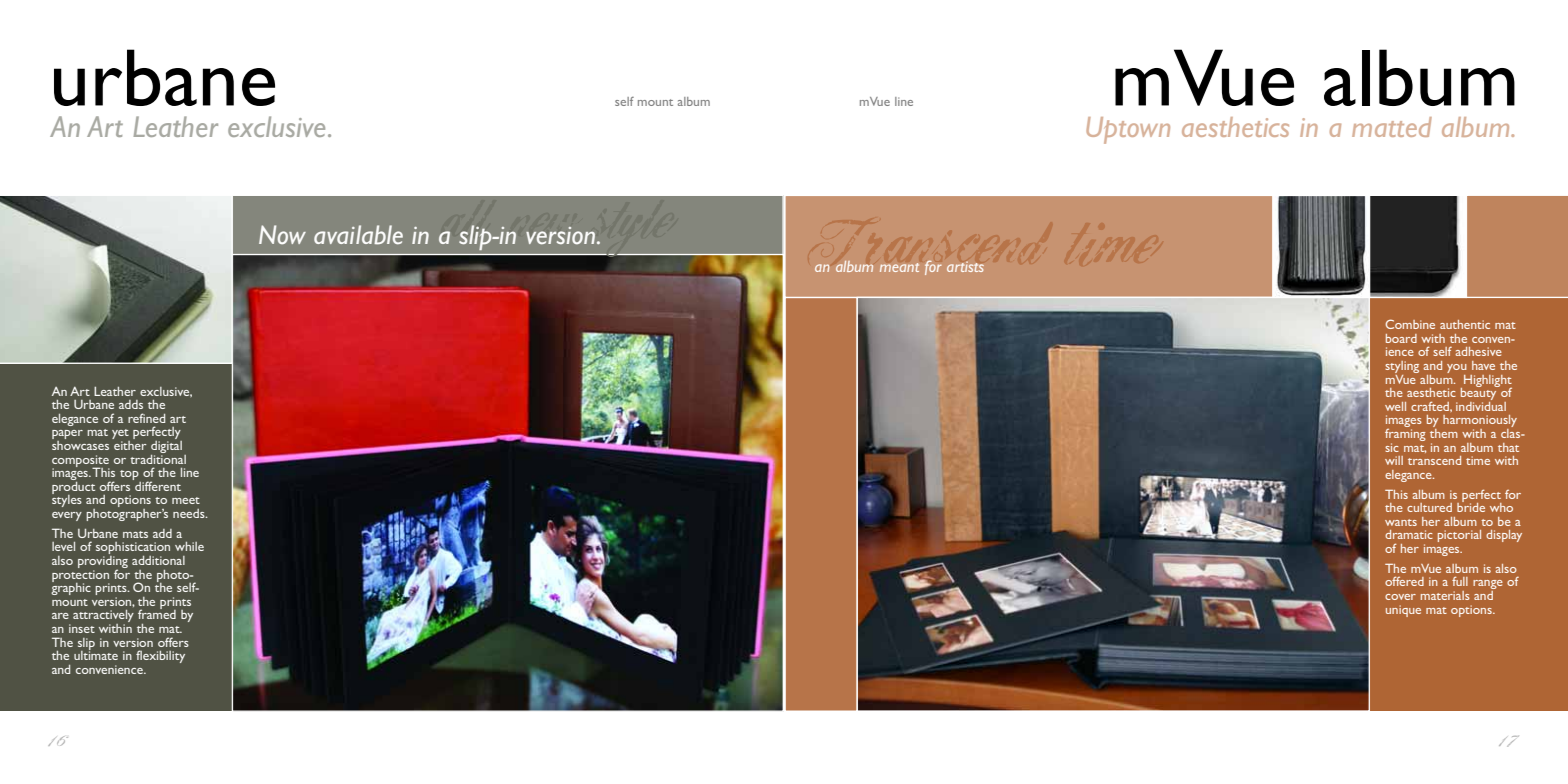 This screenshot has height=784, width=1568. I want to click on unique, so click(1403, 611).
